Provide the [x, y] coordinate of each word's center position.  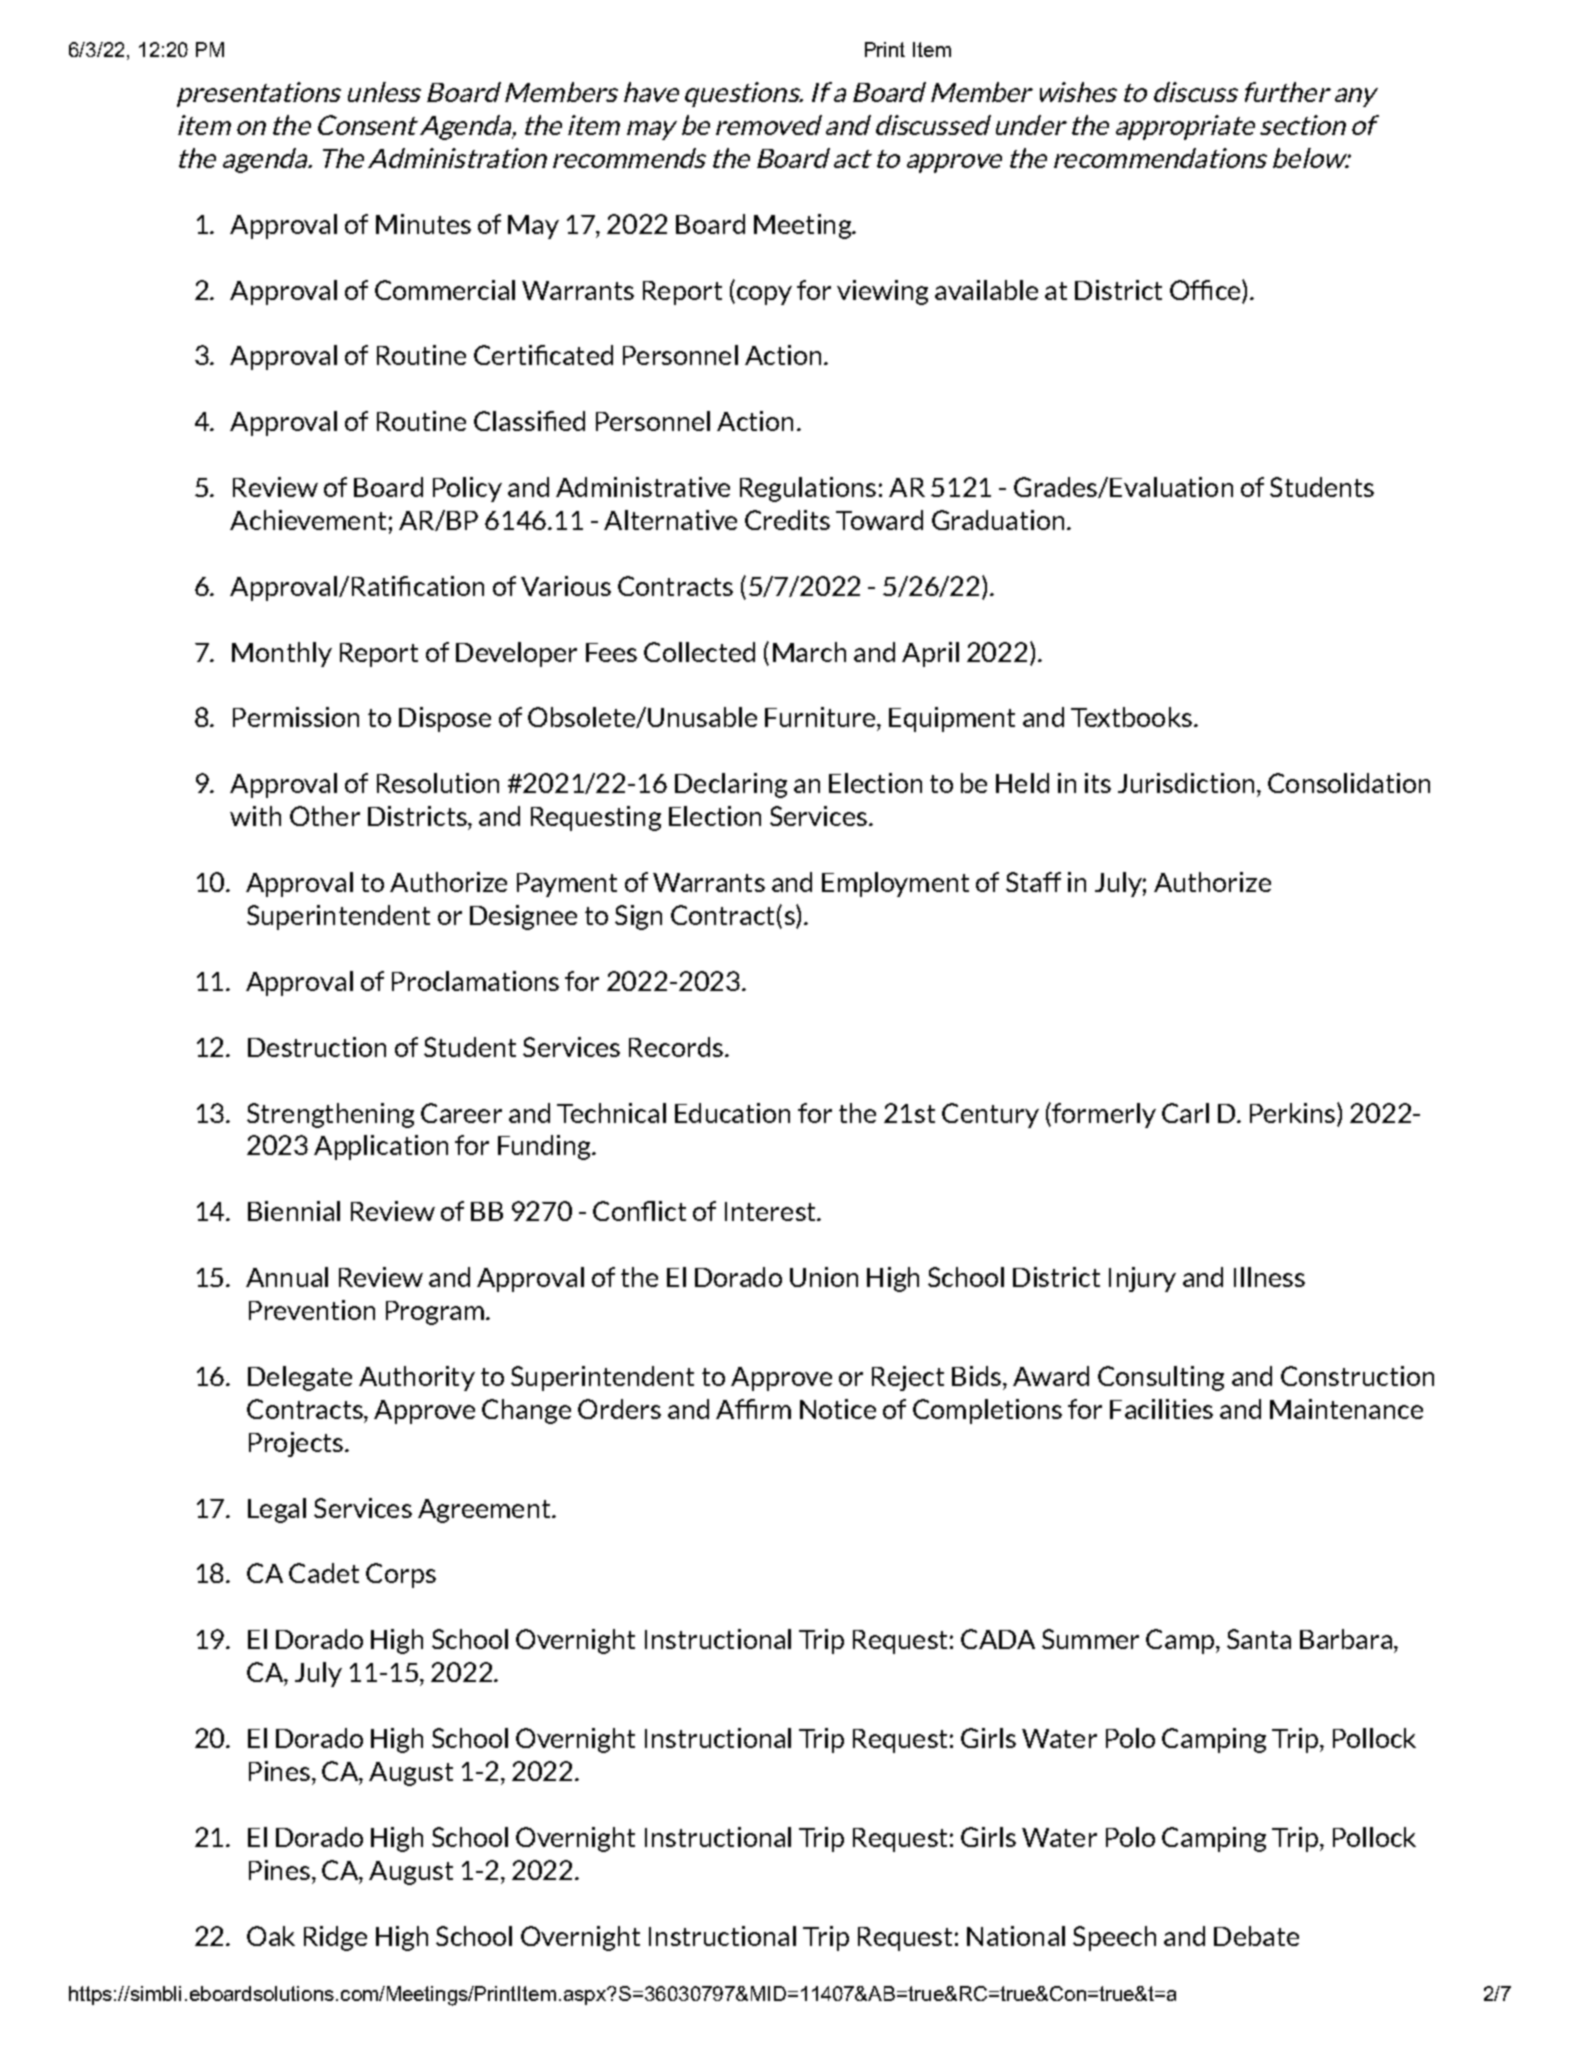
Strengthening [330, 1115]
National [1016, 1936]
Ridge [335, 1938]
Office [1206, 290]
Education [732, 1113]
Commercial [445, 290]
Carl [1185, 1113]
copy [763, 295]
